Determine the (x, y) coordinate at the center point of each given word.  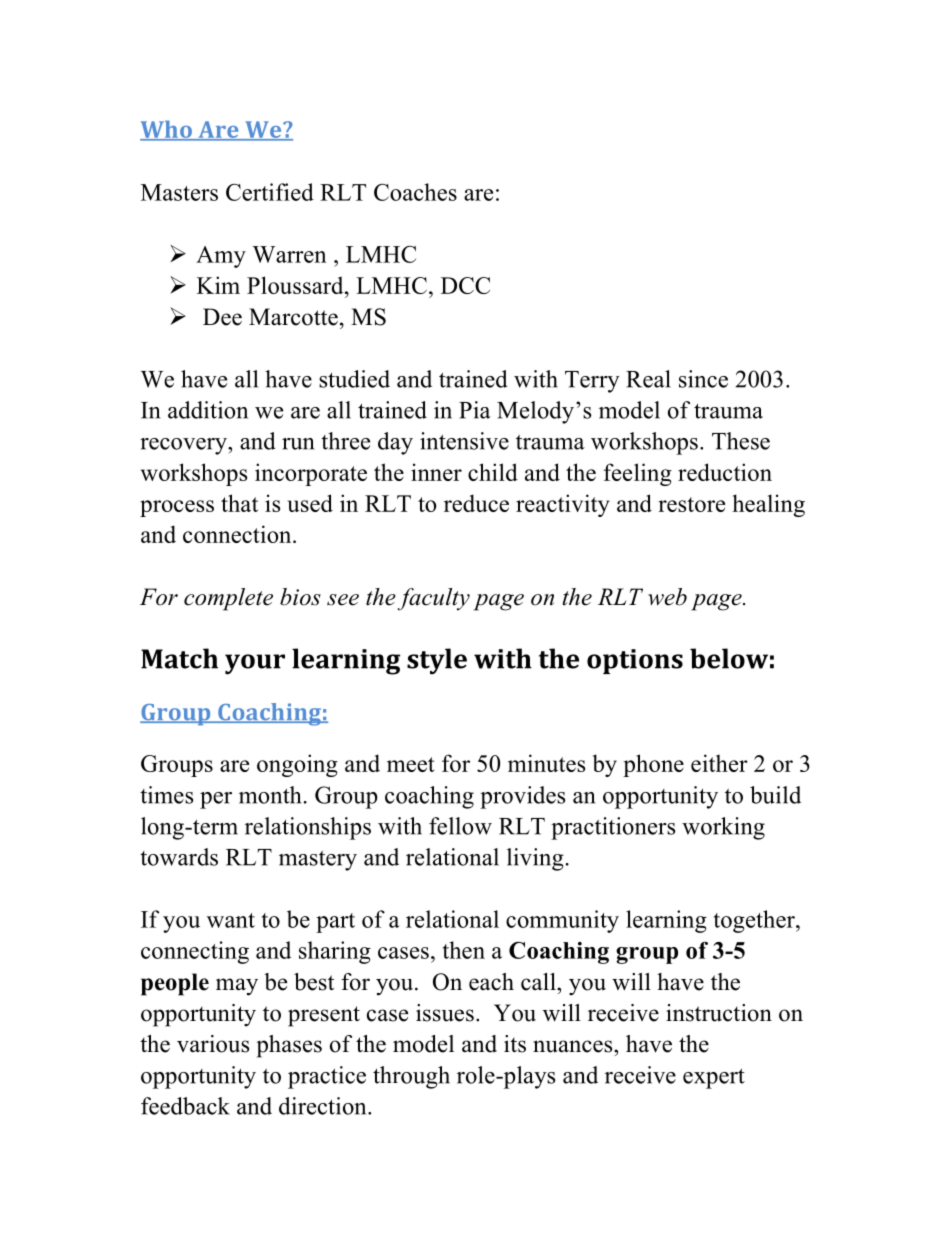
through (411, 1077)
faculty (434, 599)
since (703, 379)
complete (228, 599)
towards (179, 857)
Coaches (415, 192)
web (667, 597)
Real (648, 379)
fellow (460, 826)
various (213, 1044)
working (723, 828)
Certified (270, 192)
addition (208, 410)
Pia (475, 410)
